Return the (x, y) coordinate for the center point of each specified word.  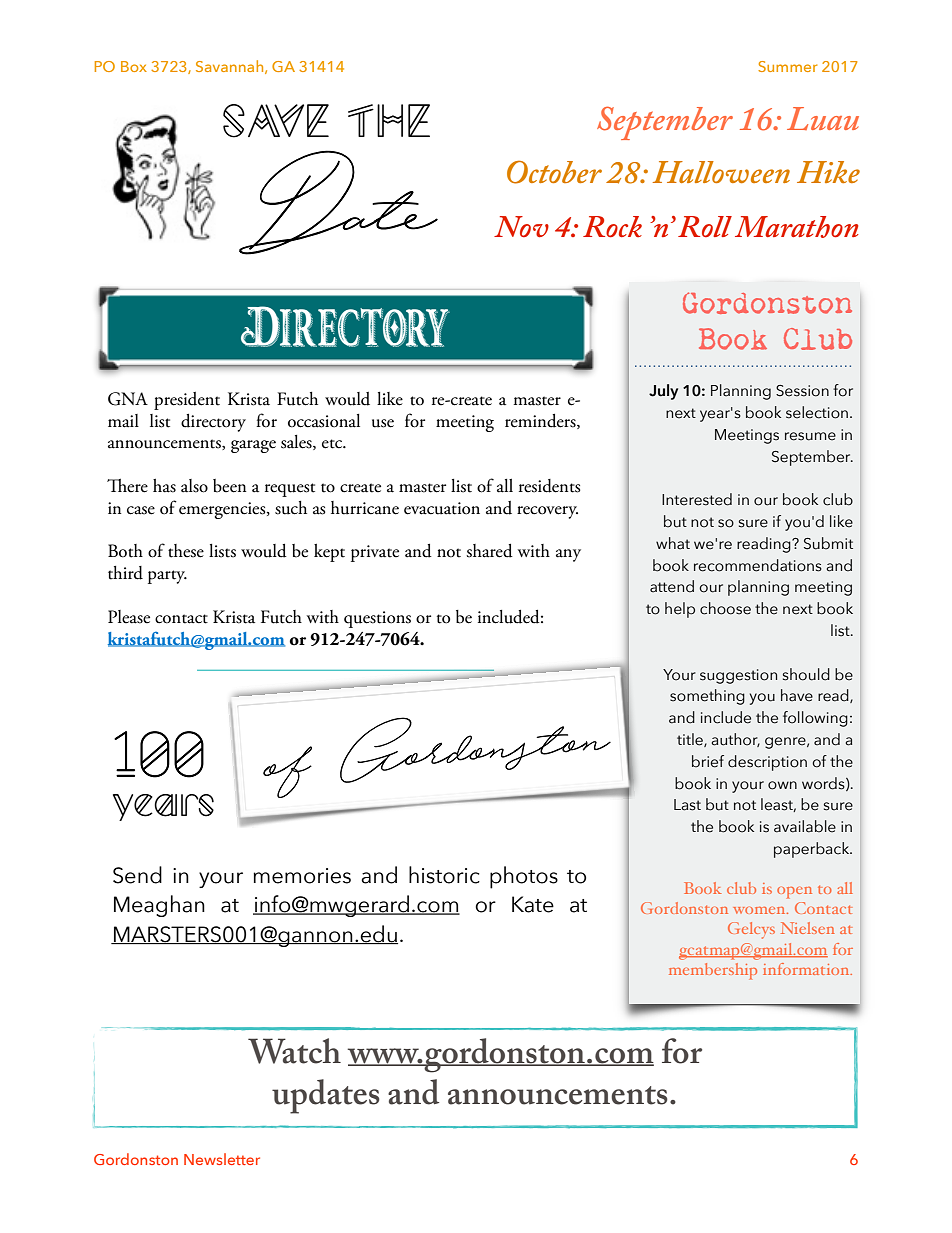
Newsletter (222, 1159)
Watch (294, 1051)
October (554, 172)
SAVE (276, 121)
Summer (787, 66)
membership (713, 971)
